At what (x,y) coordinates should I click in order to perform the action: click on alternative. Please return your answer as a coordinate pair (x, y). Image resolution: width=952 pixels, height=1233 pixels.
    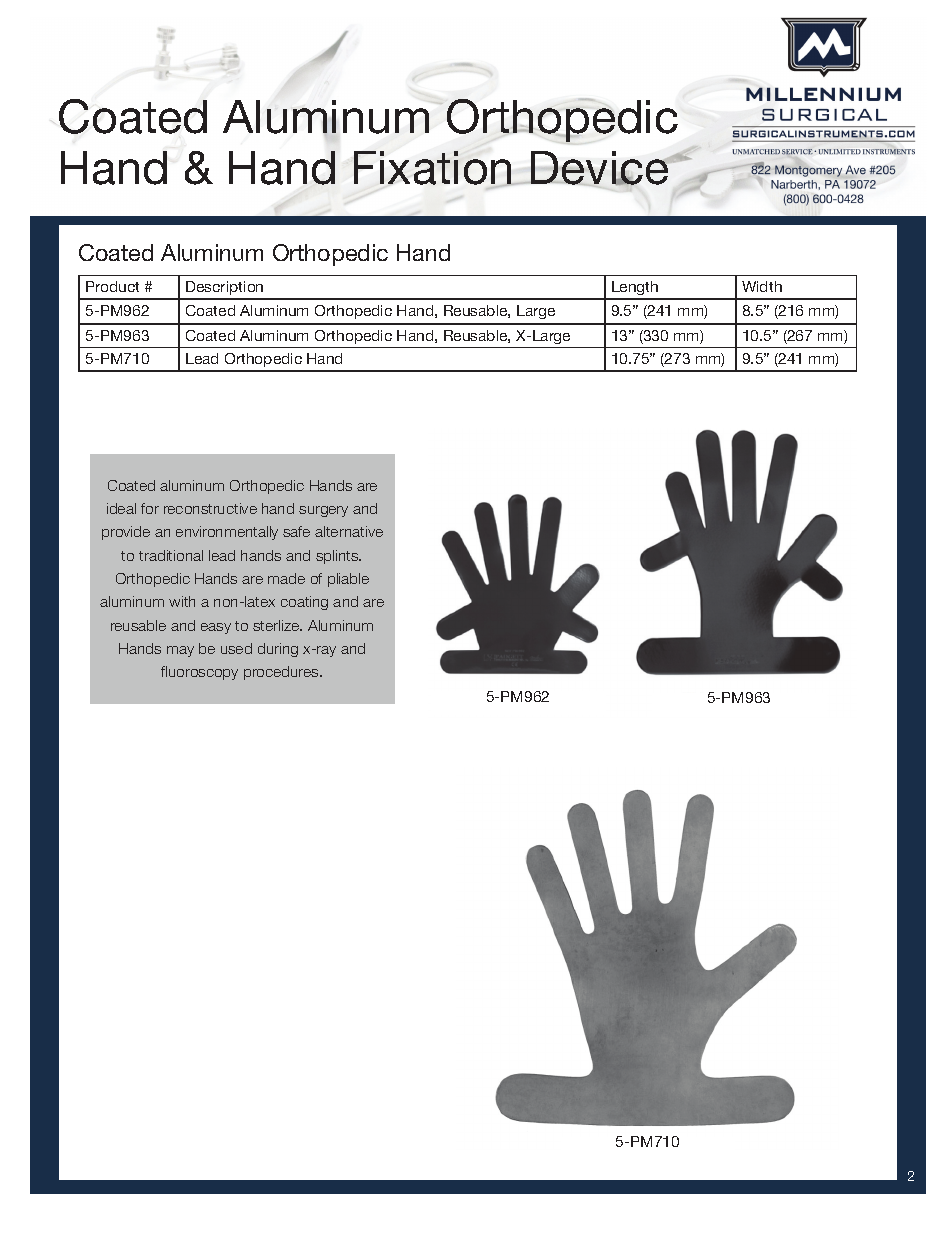
    Looking at the image, I should click on (349, 531).
